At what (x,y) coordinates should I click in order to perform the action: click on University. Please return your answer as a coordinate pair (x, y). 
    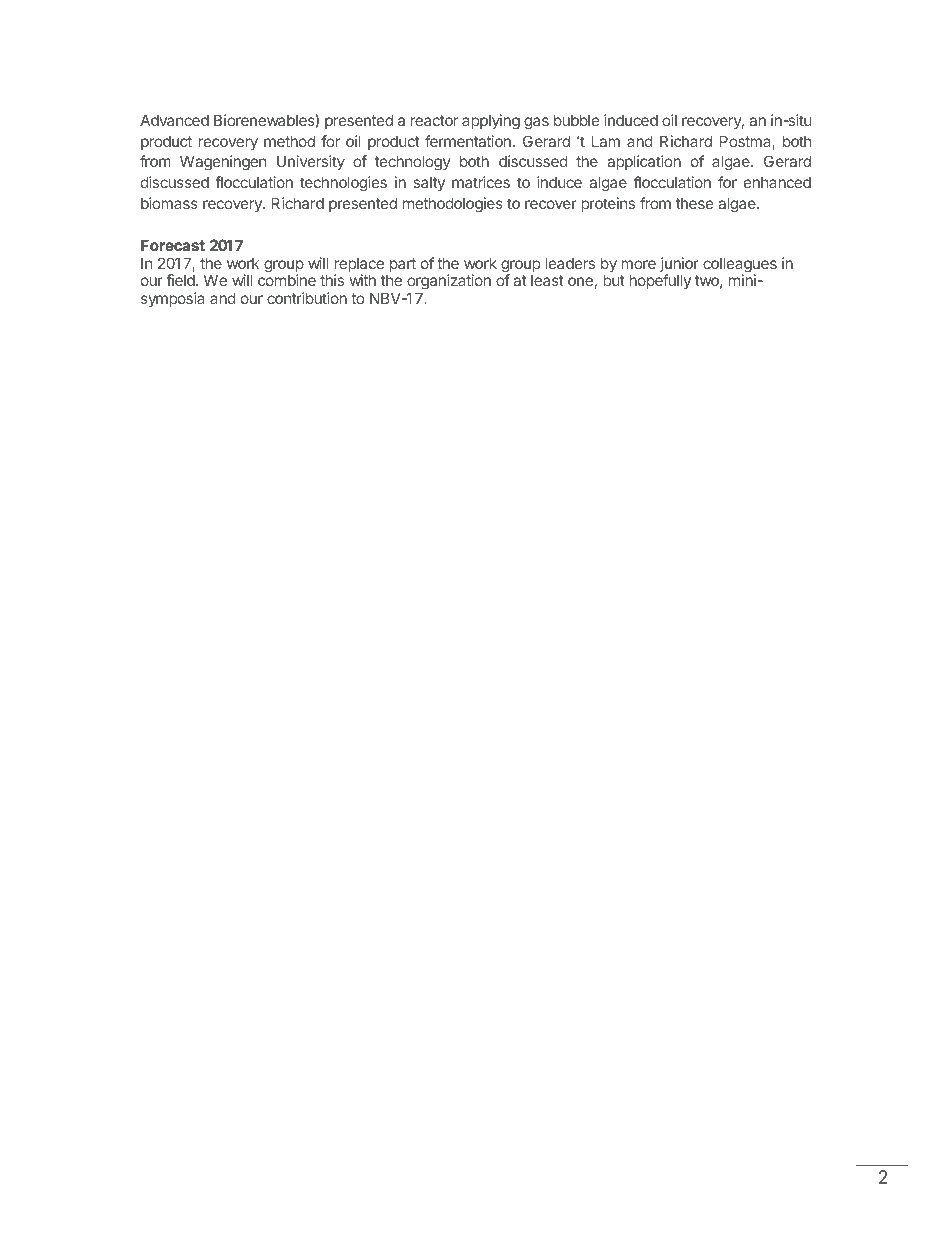
    Looking at the image, I should click on (311, 162).
